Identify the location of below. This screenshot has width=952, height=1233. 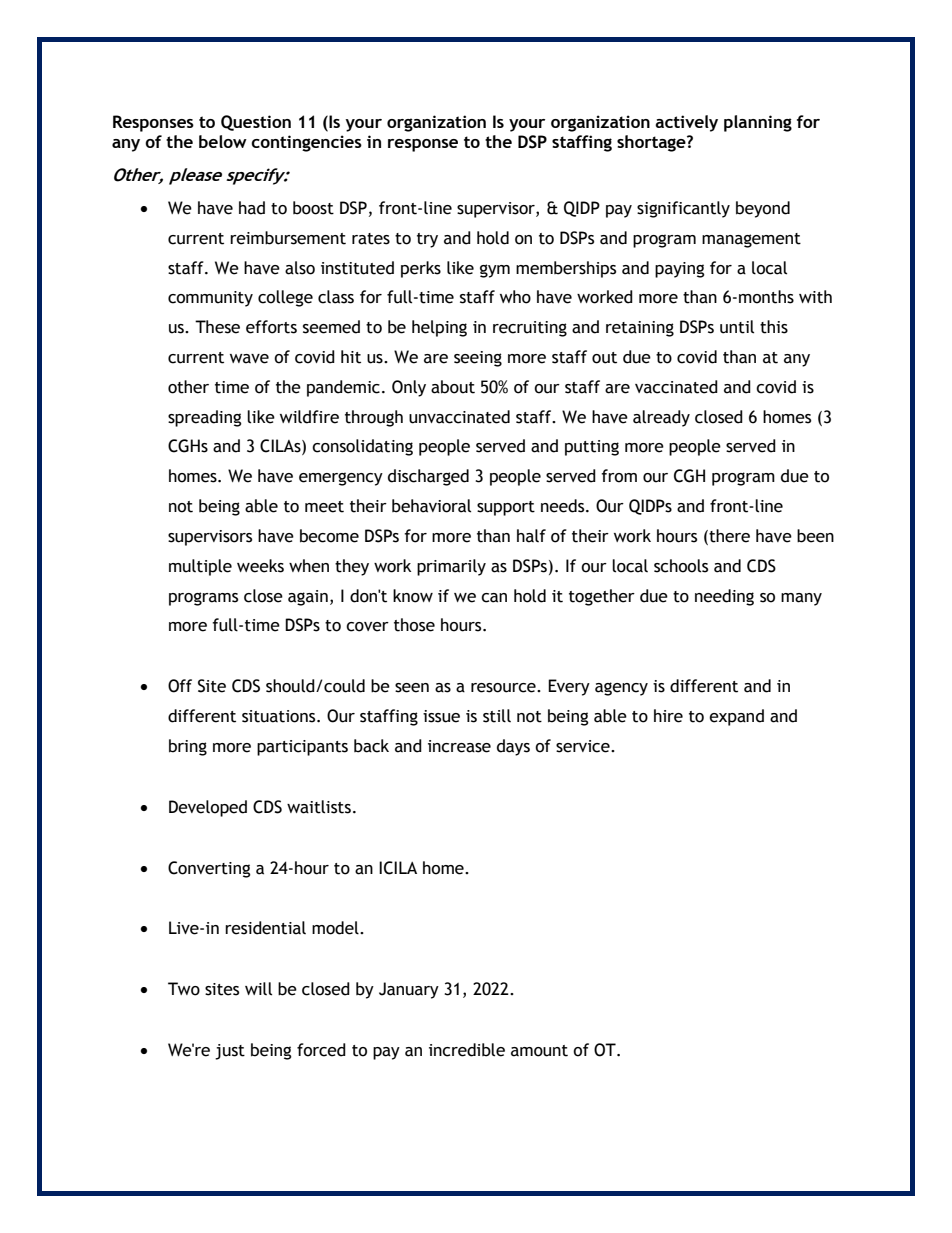
(223, 141).
